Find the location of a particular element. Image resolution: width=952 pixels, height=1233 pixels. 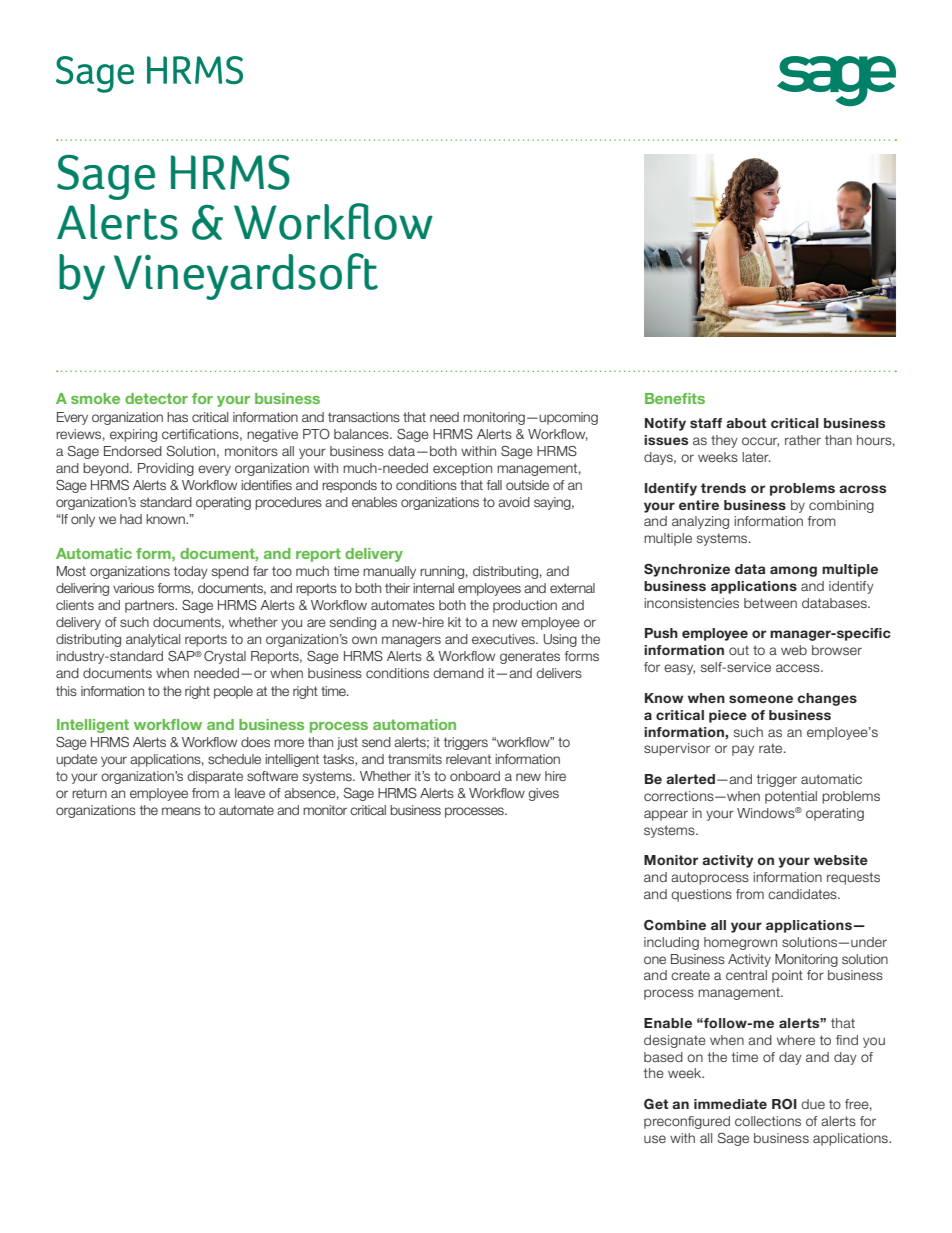

means is located at coordinates (181, 811).
